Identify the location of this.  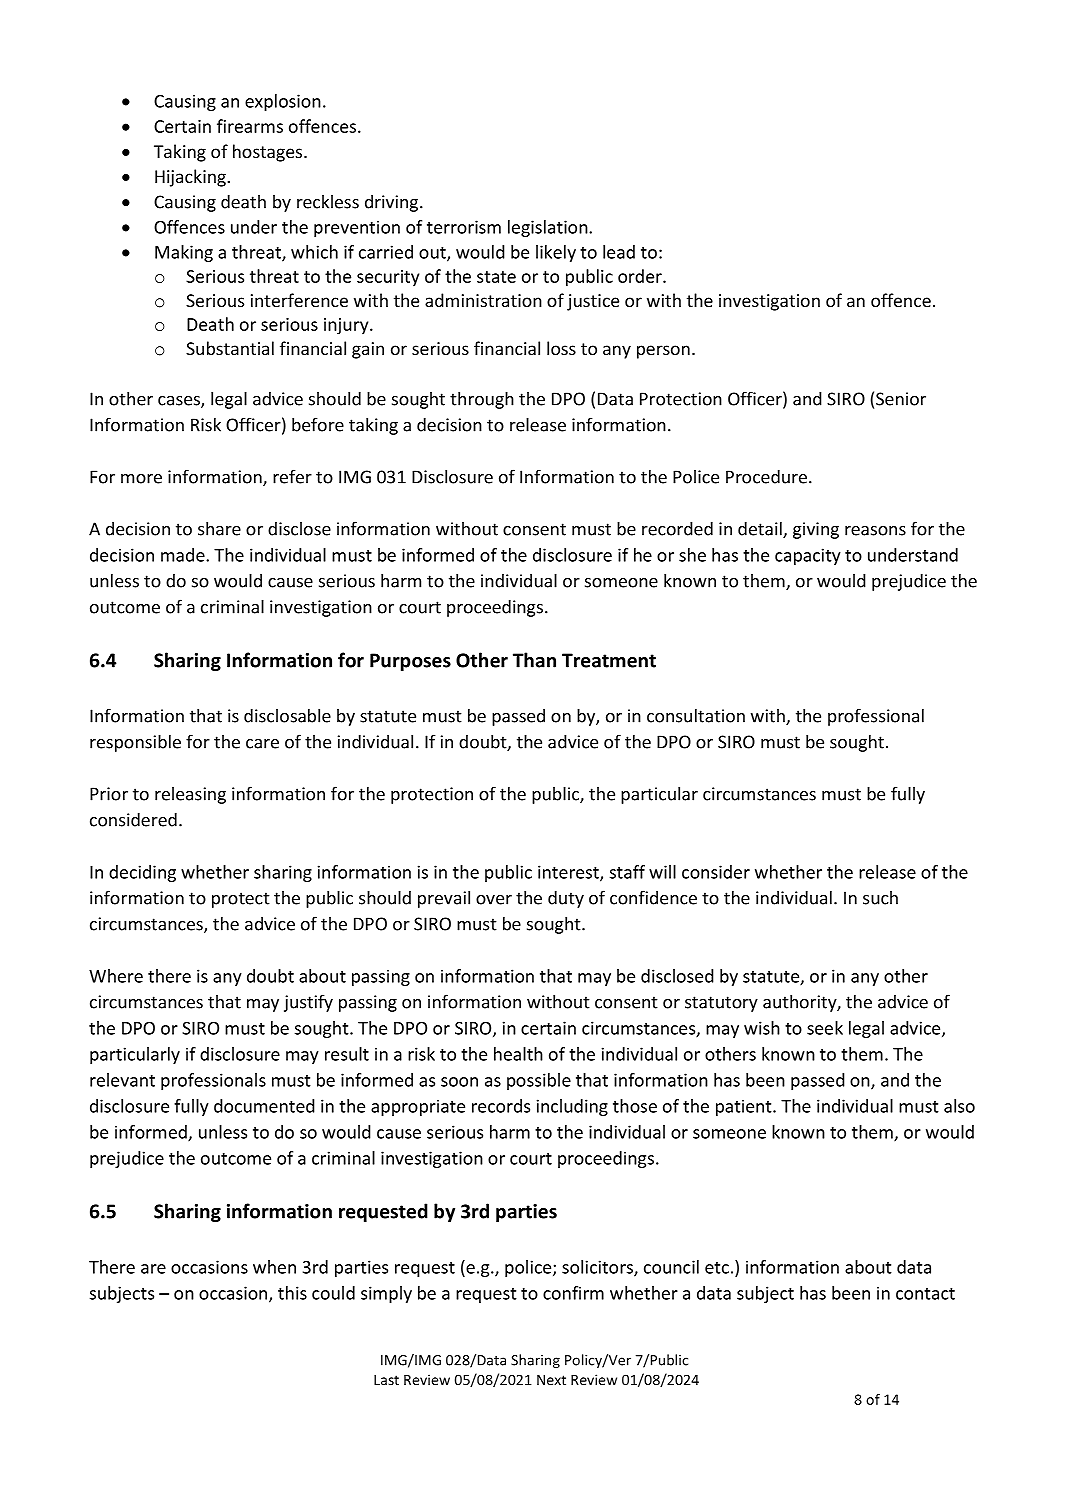
(292, 1293).
